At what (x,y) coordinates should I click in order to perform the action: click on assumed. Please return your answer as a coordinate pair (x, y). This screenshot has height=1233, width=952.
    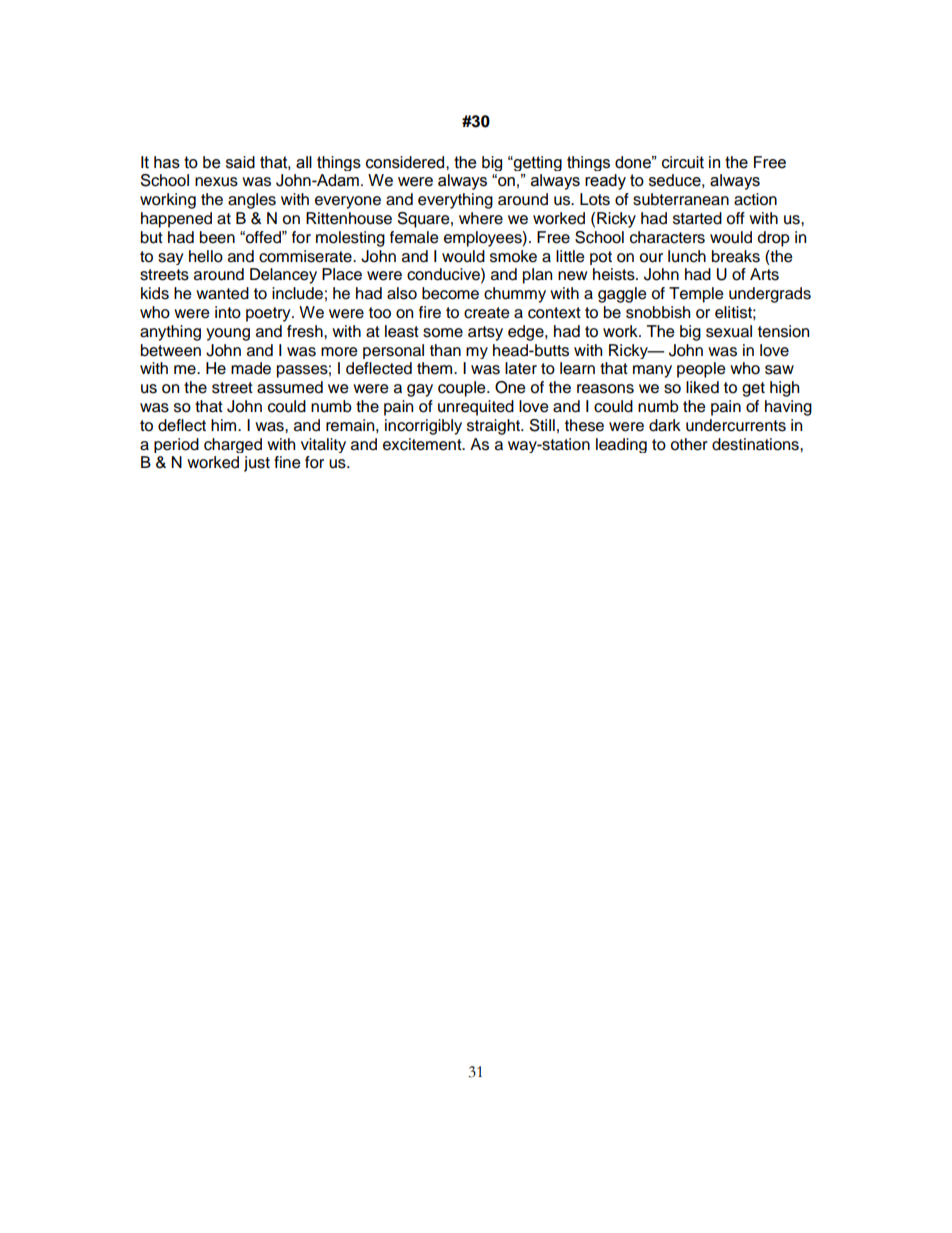
    Looking at the image, I should click on (290, 387).
